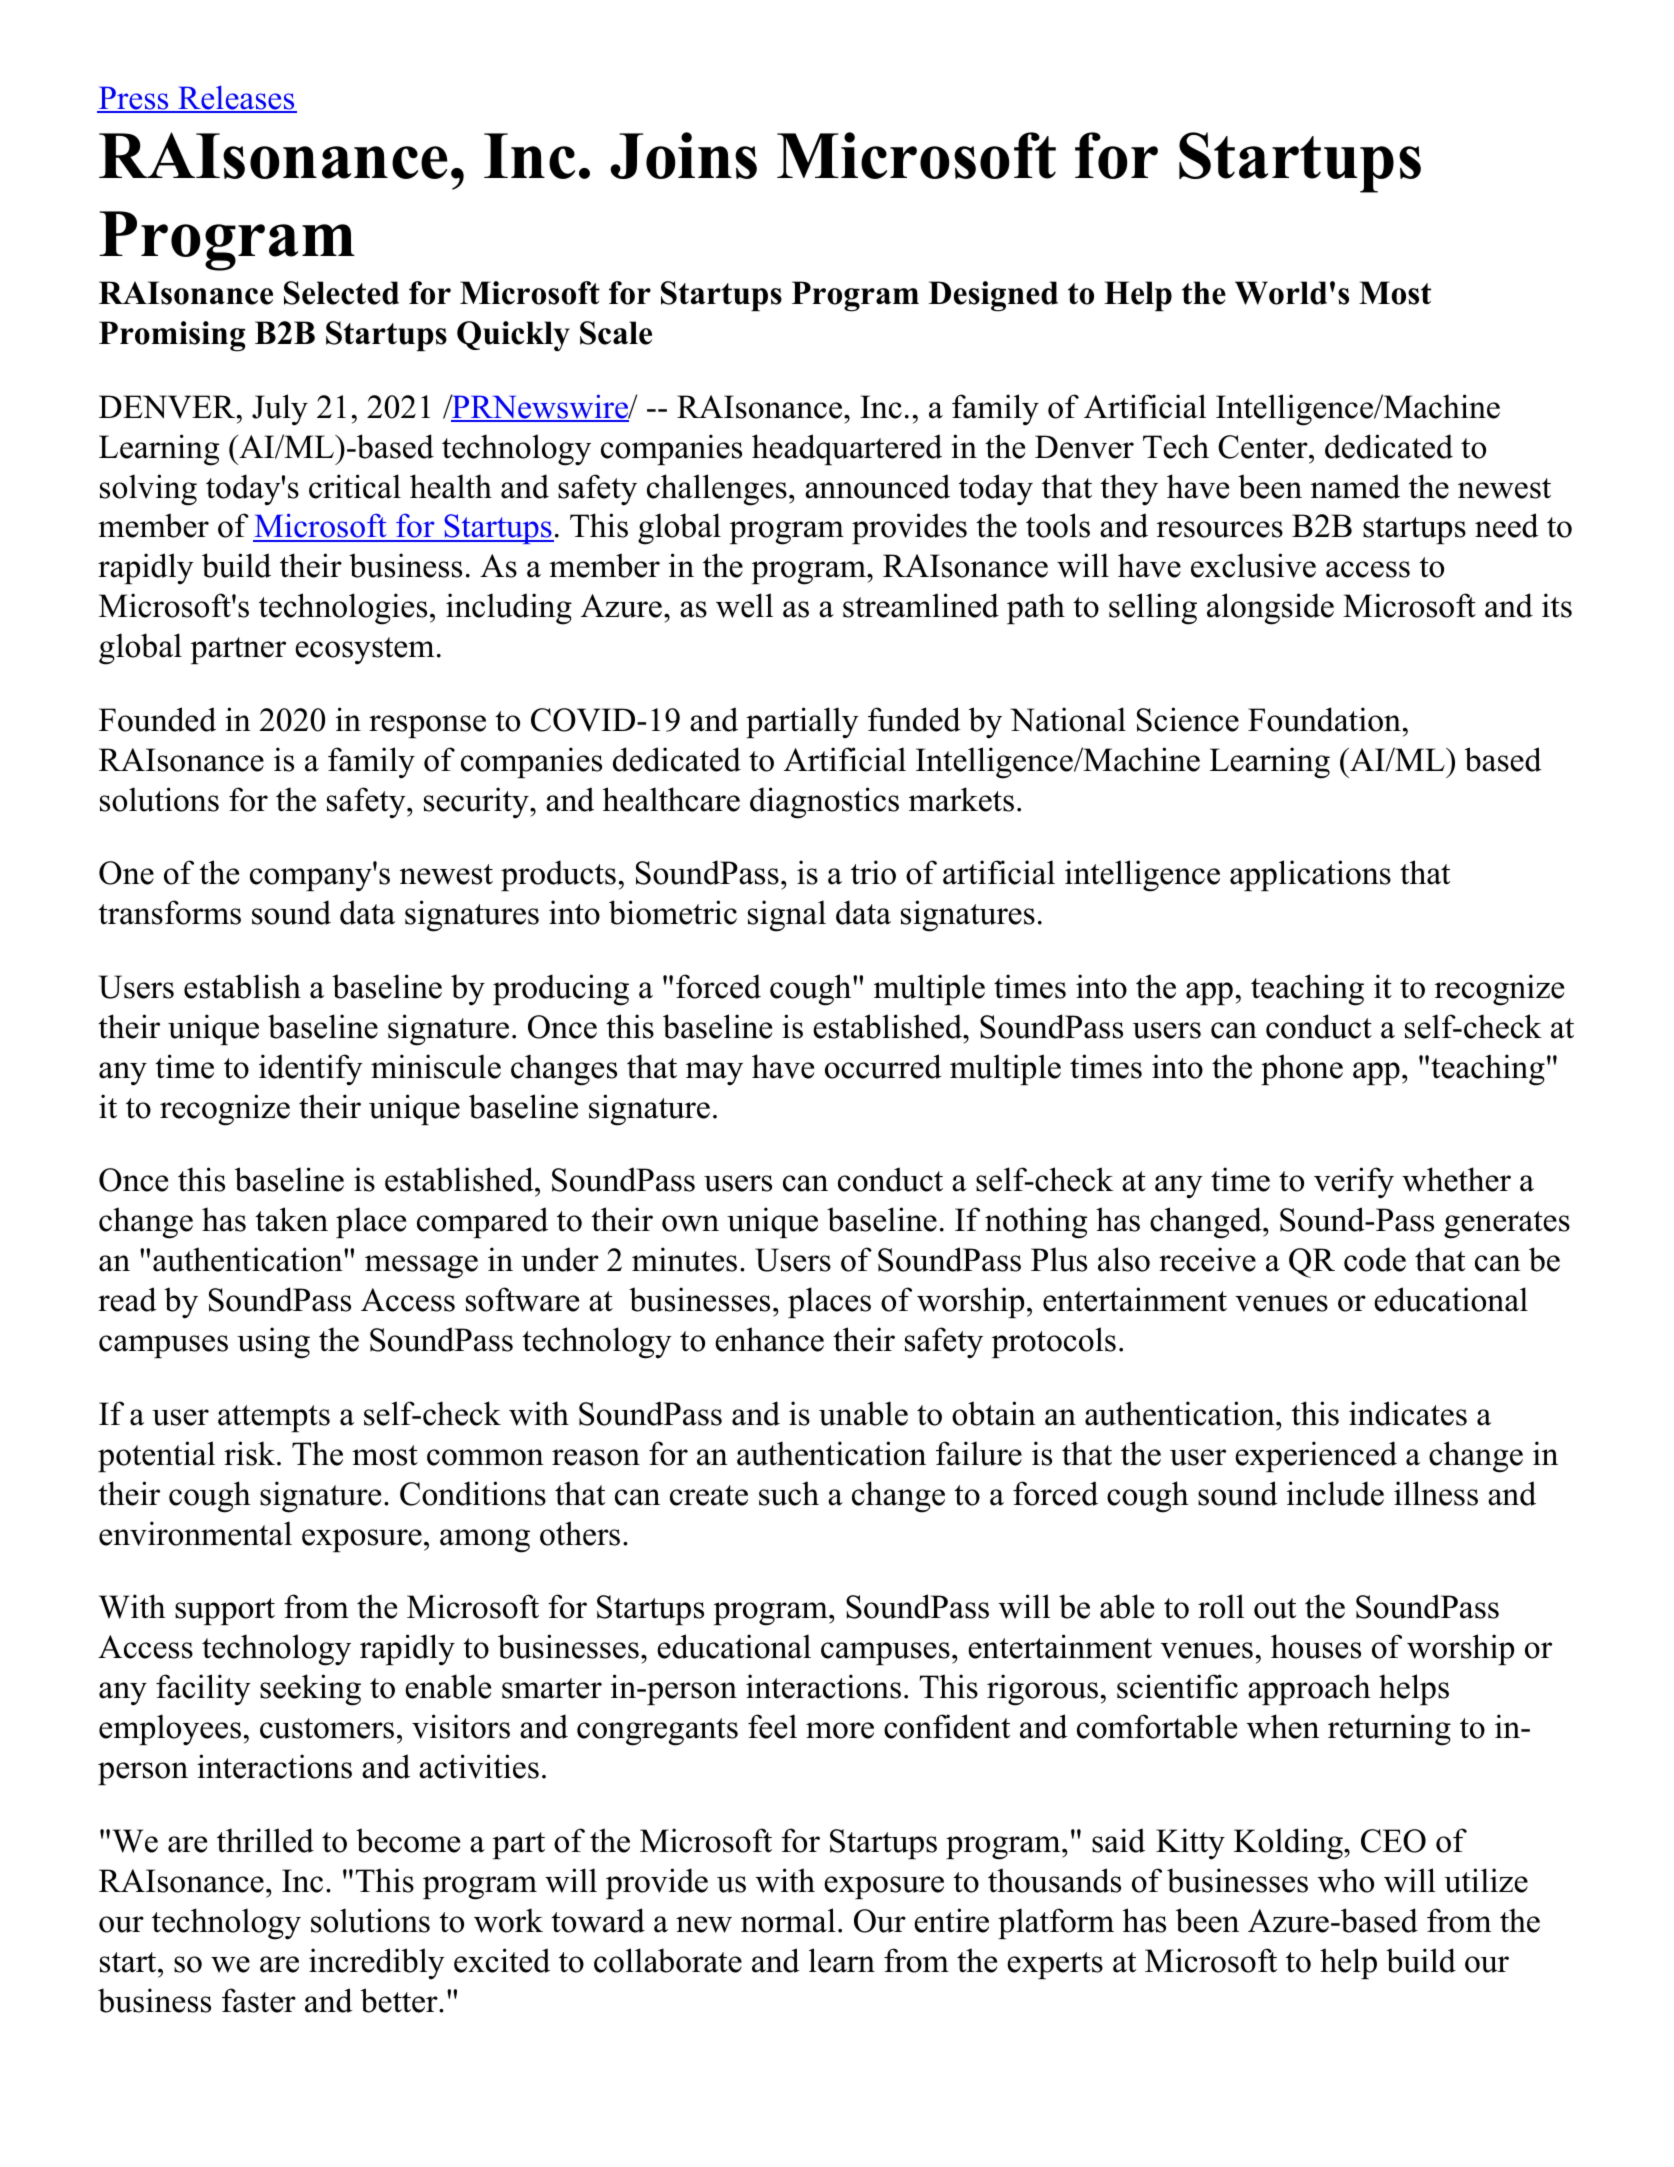 This screenshot has width=1674, height=2167. Describe the element at coordinates (683, 155) in the screenshot. I see `Joins` at that location.
